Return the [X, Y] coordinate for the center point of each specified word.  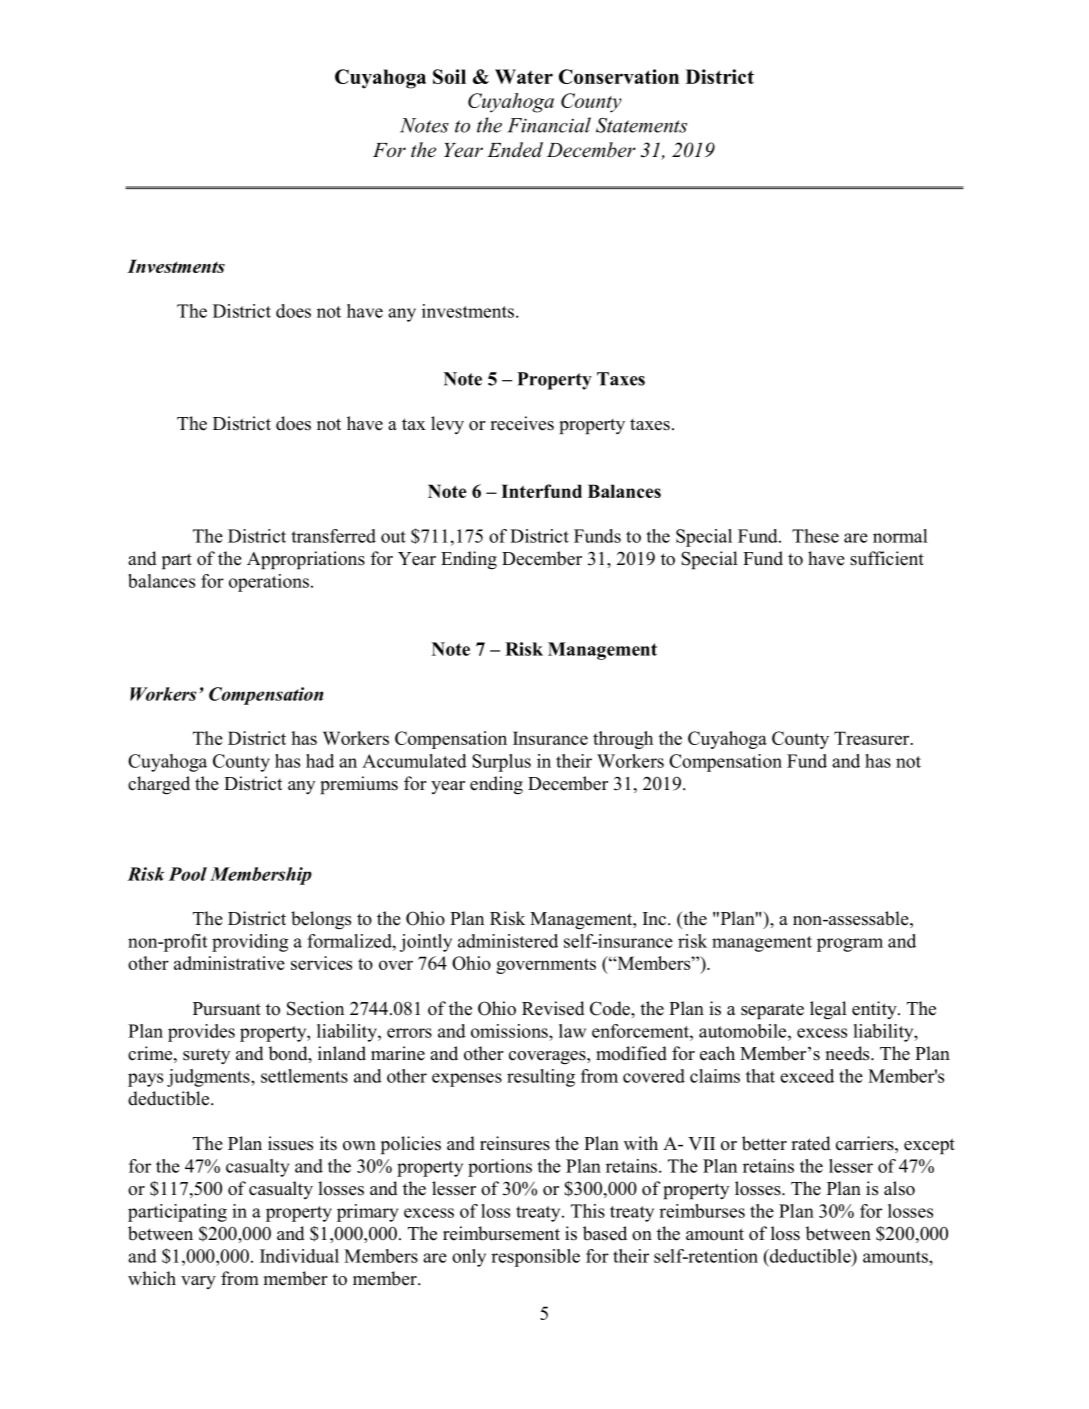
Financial [549, 125]
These [815, 536]
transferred [333, 536]
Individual [299, 1256]
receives [522, 423]
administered [508, 941]
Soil [449, 76]
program [850, 945]
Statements [641, 125]
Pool [187, 874]
